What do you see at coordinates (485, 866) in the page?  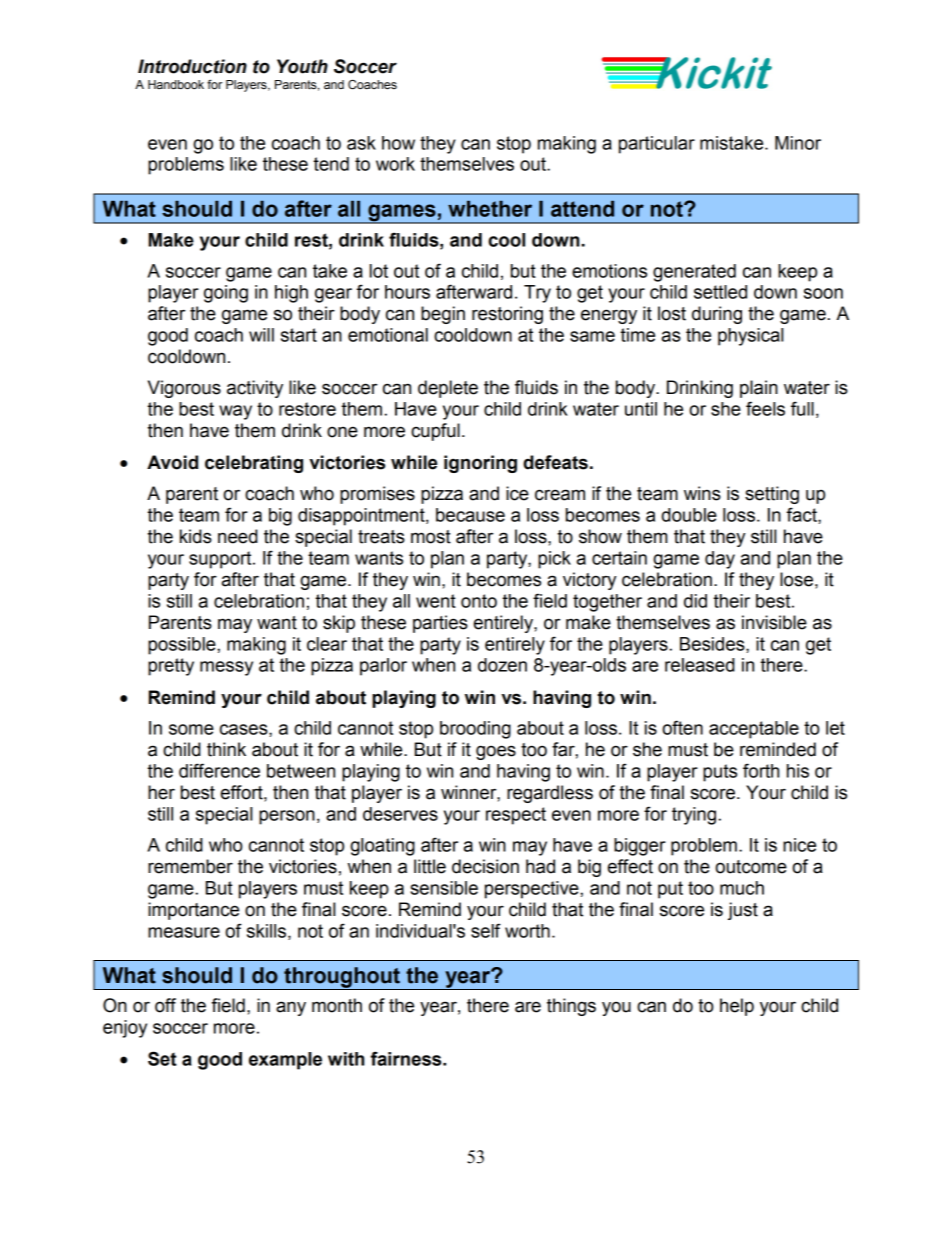 I see `decision` at bounding box center [485, 866].
